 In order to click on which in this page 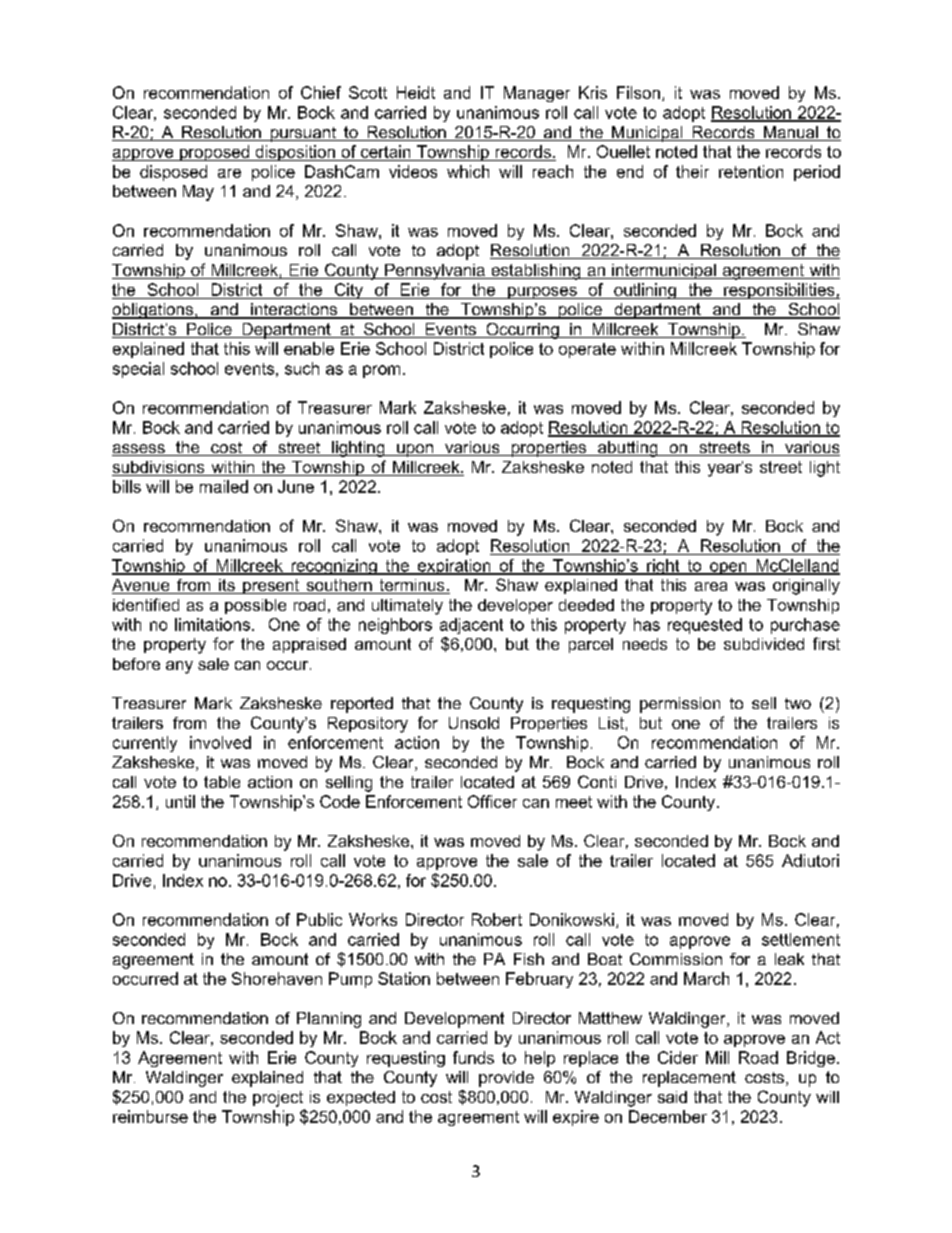, I will do `click(468, 171)`.
